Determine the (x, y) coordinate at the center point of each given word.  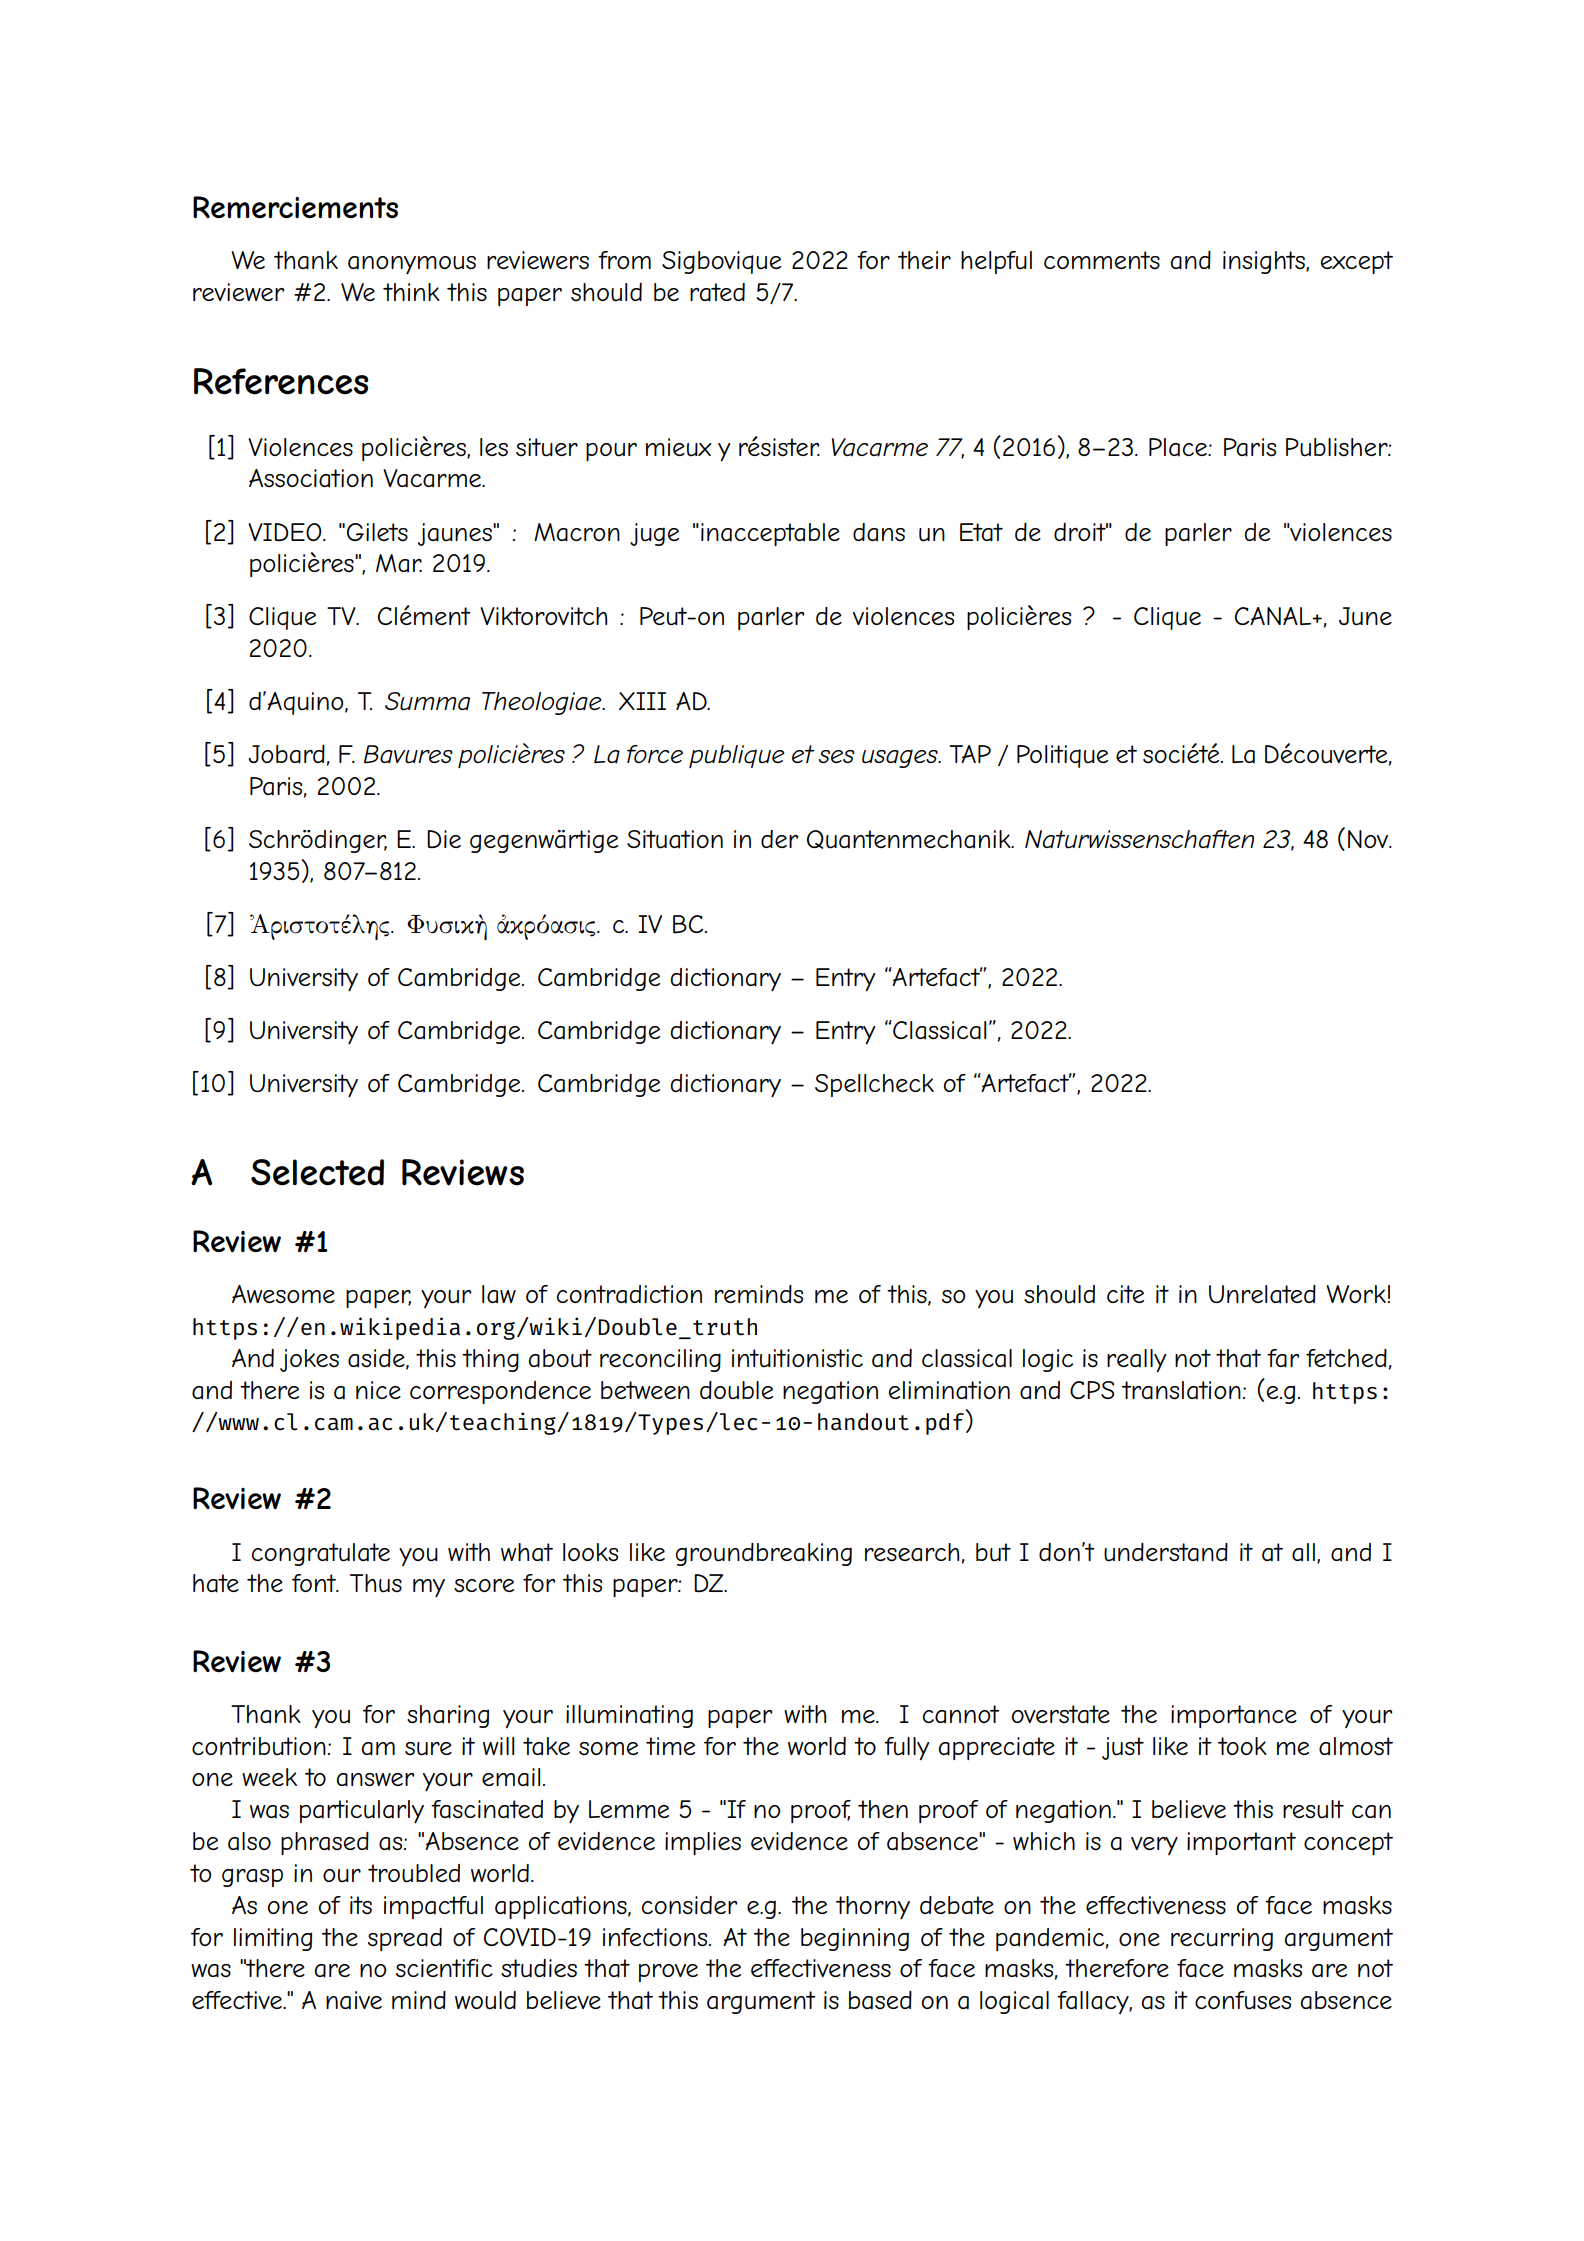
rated (717, 292)
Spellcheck (874, 1085)
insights (1265, 262)
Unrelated (1262, 1294)
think (411, 292)
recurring (1222, 1939)
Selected (317, 1172)
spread (405, 1939)
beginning (855, 1939)
